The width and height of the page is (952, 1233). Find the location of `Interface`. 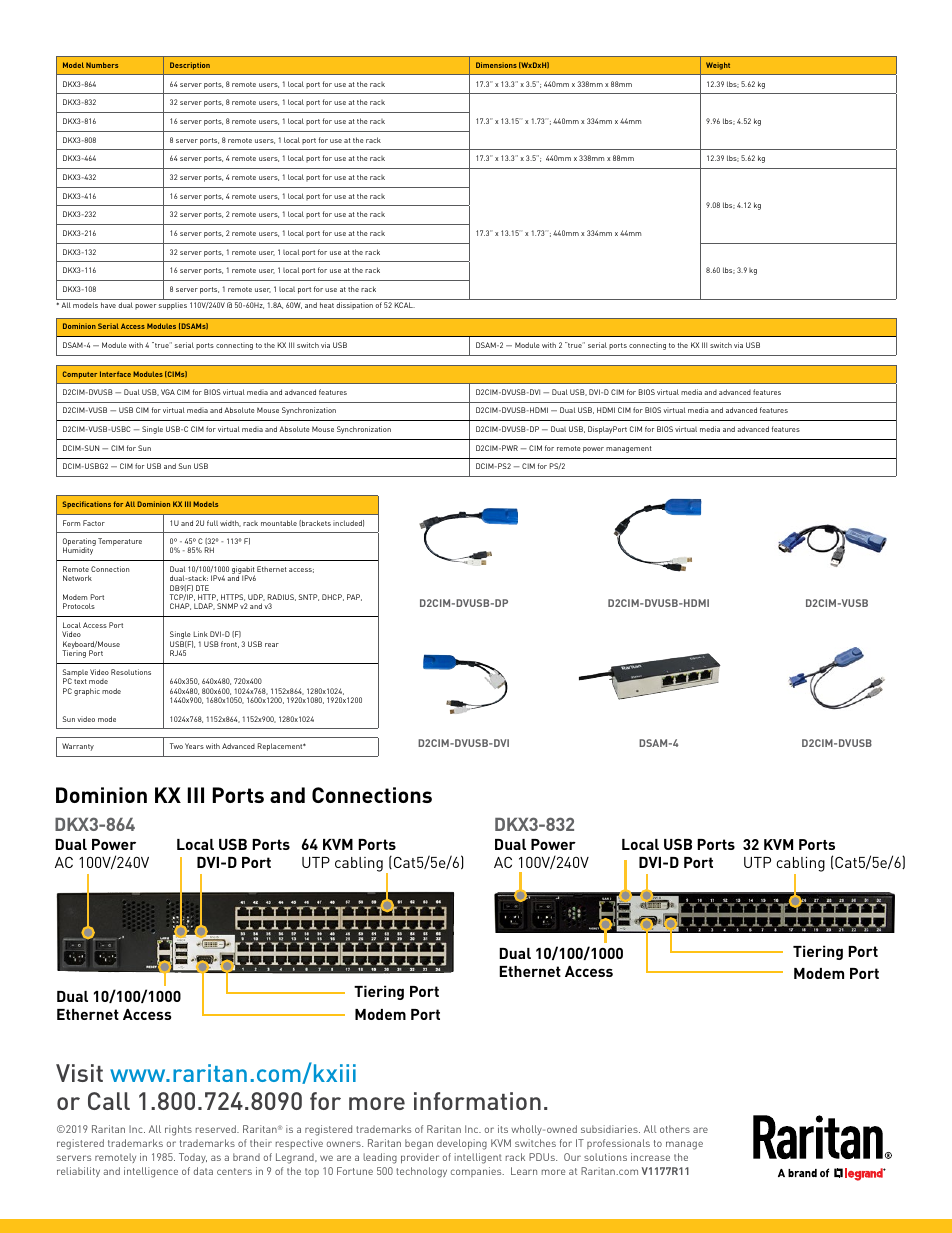

Interface is located at coordinates (115, 374).
